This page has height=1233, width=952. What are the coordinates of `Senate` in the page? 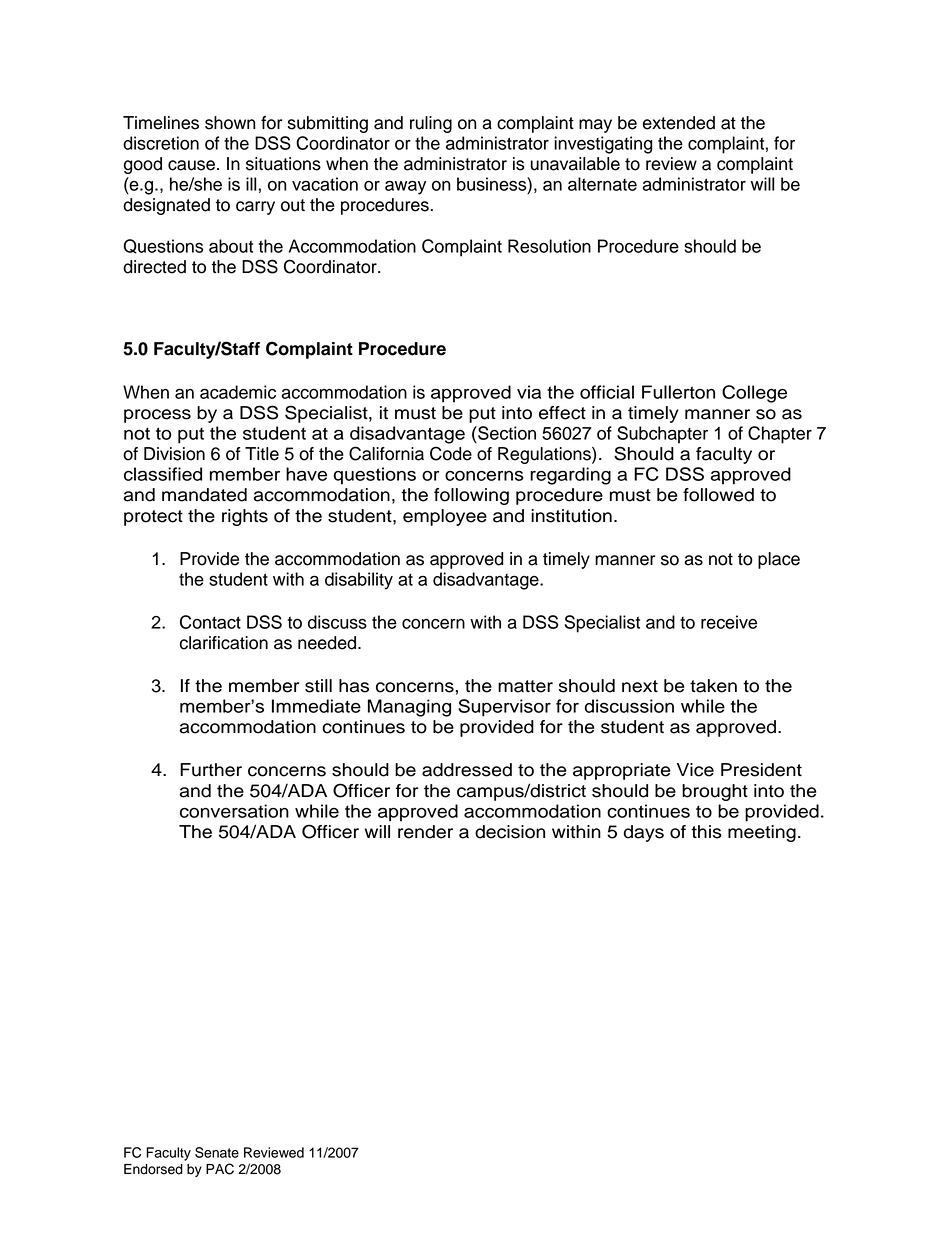 It's located at (217, 1152).
